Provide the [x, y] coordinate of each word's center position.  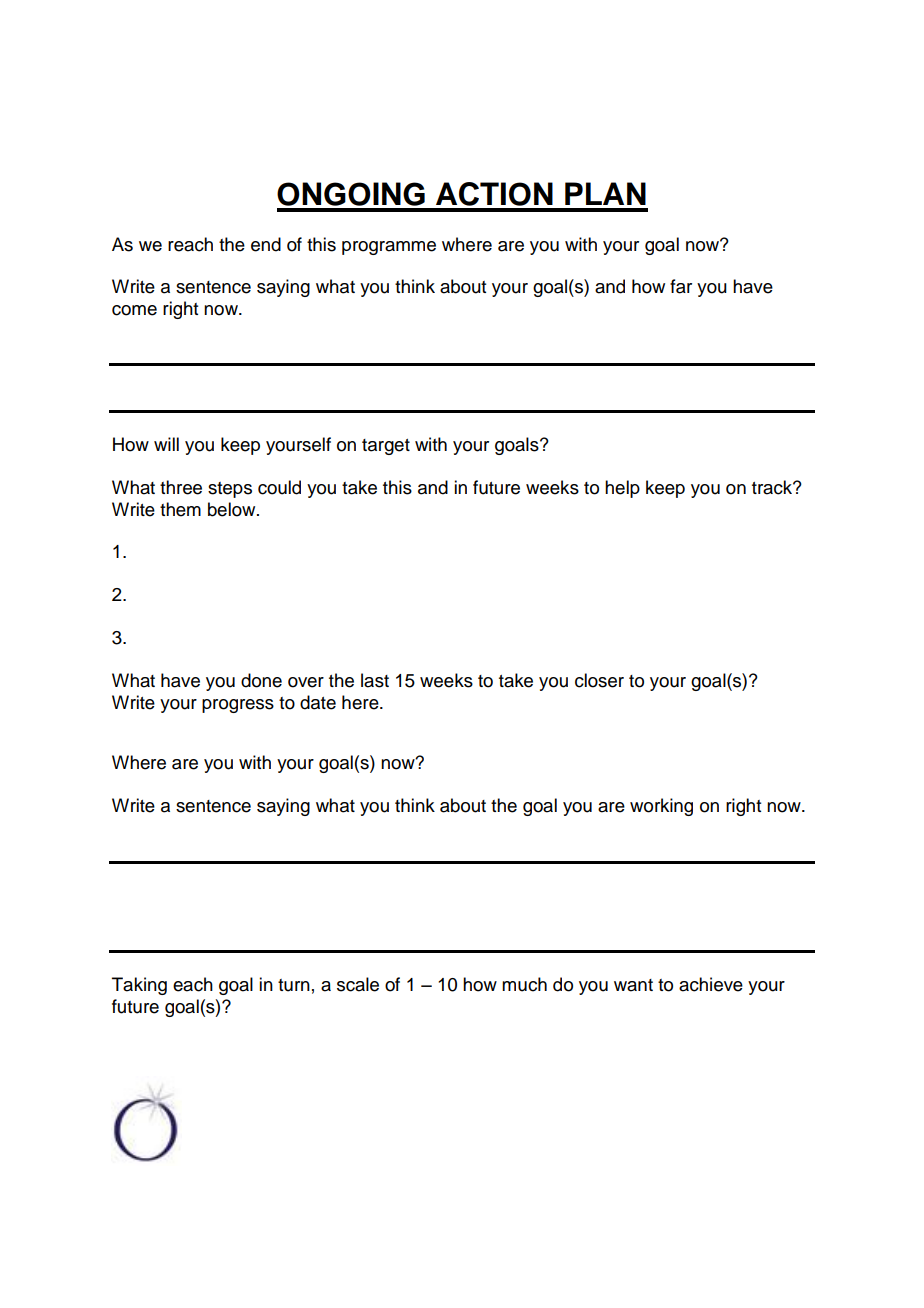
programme [389, 248]
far [681, 286]
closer [599, 680]
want [633, 985]
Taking [139, 986]
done [261, 680]
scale [358, 984]
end [266, 244]
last [375, 680]
